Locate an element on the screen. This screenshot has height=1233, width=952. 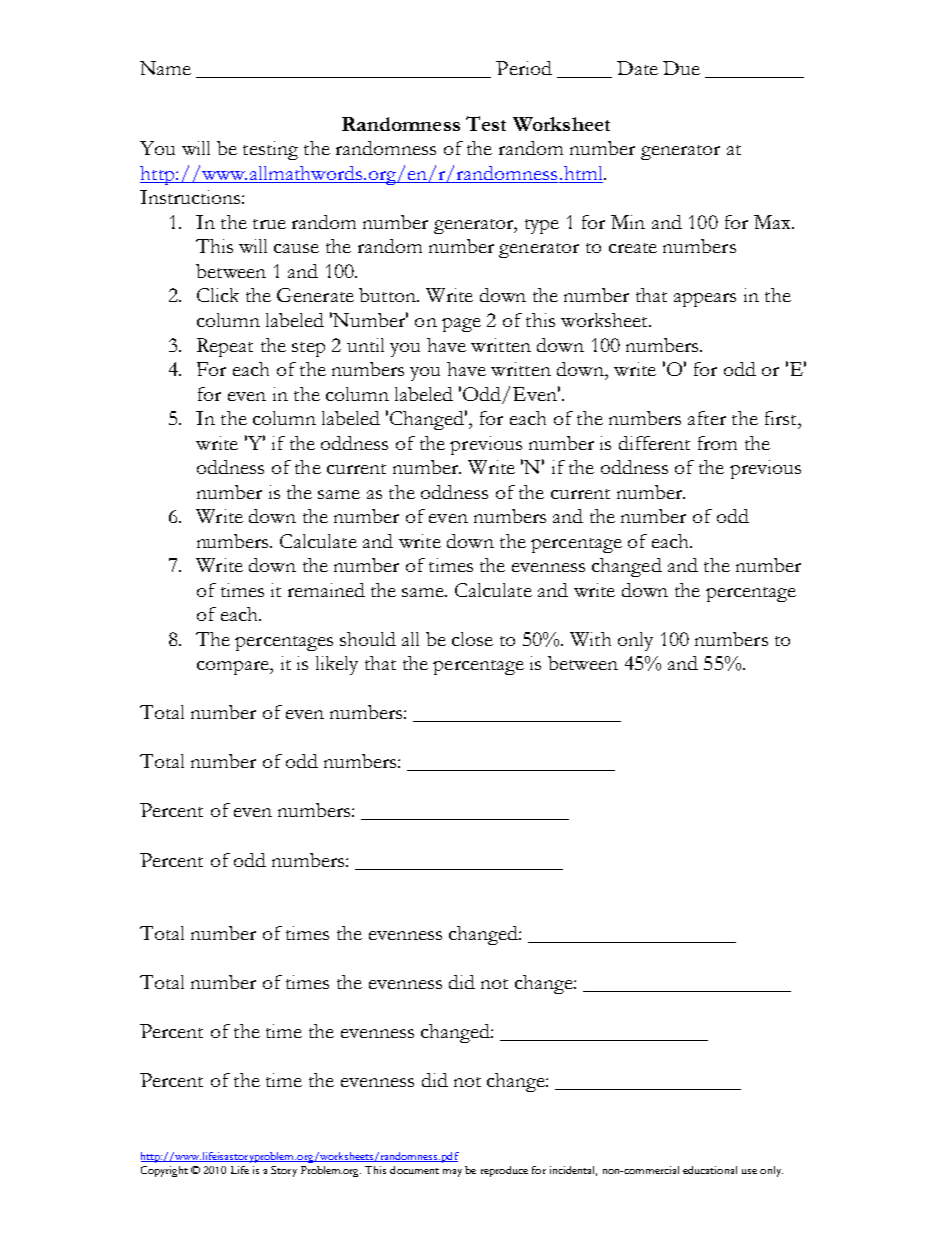
With is located at coordinates (590, 639).
